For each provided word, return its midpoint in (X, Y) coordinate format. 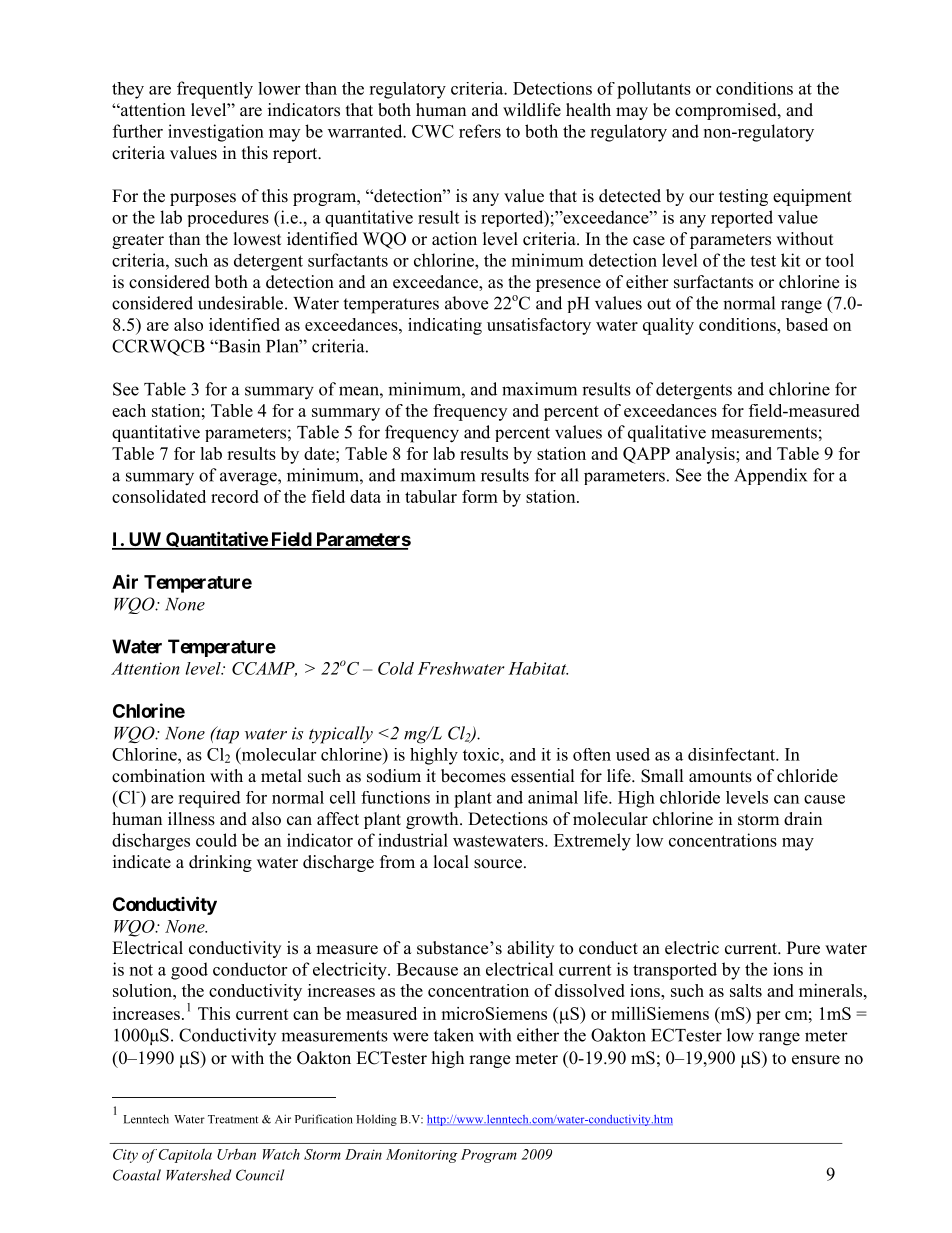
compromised (727, 111)
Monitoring (422, 1156)
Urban (236, 1154)
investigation (216, 133)
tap (226, 735)
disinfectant (732, 754)
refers (480, 131)
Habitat (538, 668)
